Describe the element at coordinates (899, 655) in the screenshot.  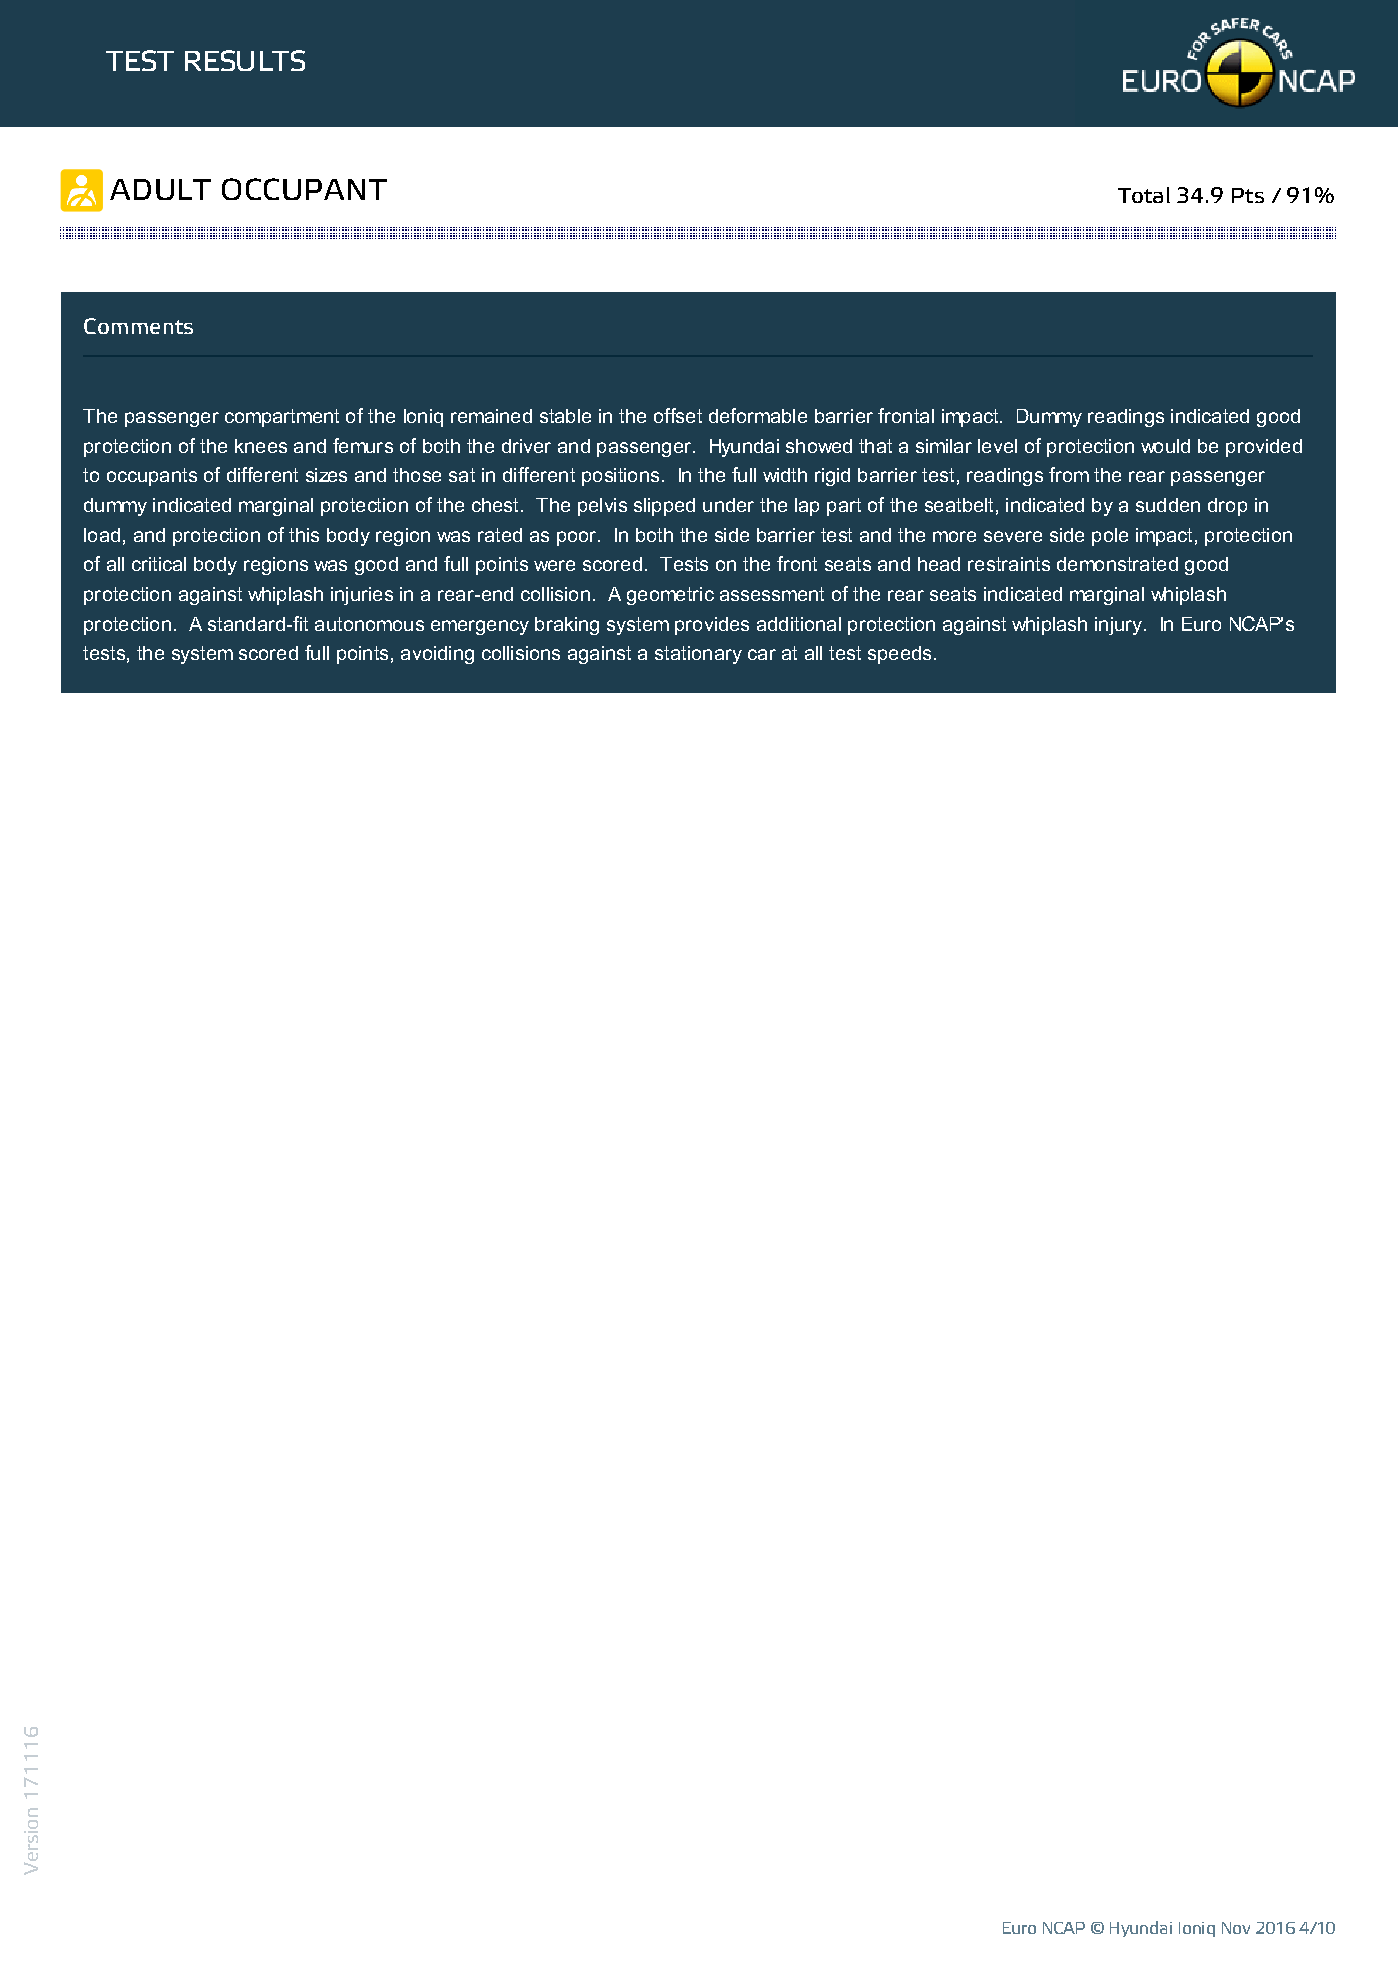
I see `speeds` at that location.
